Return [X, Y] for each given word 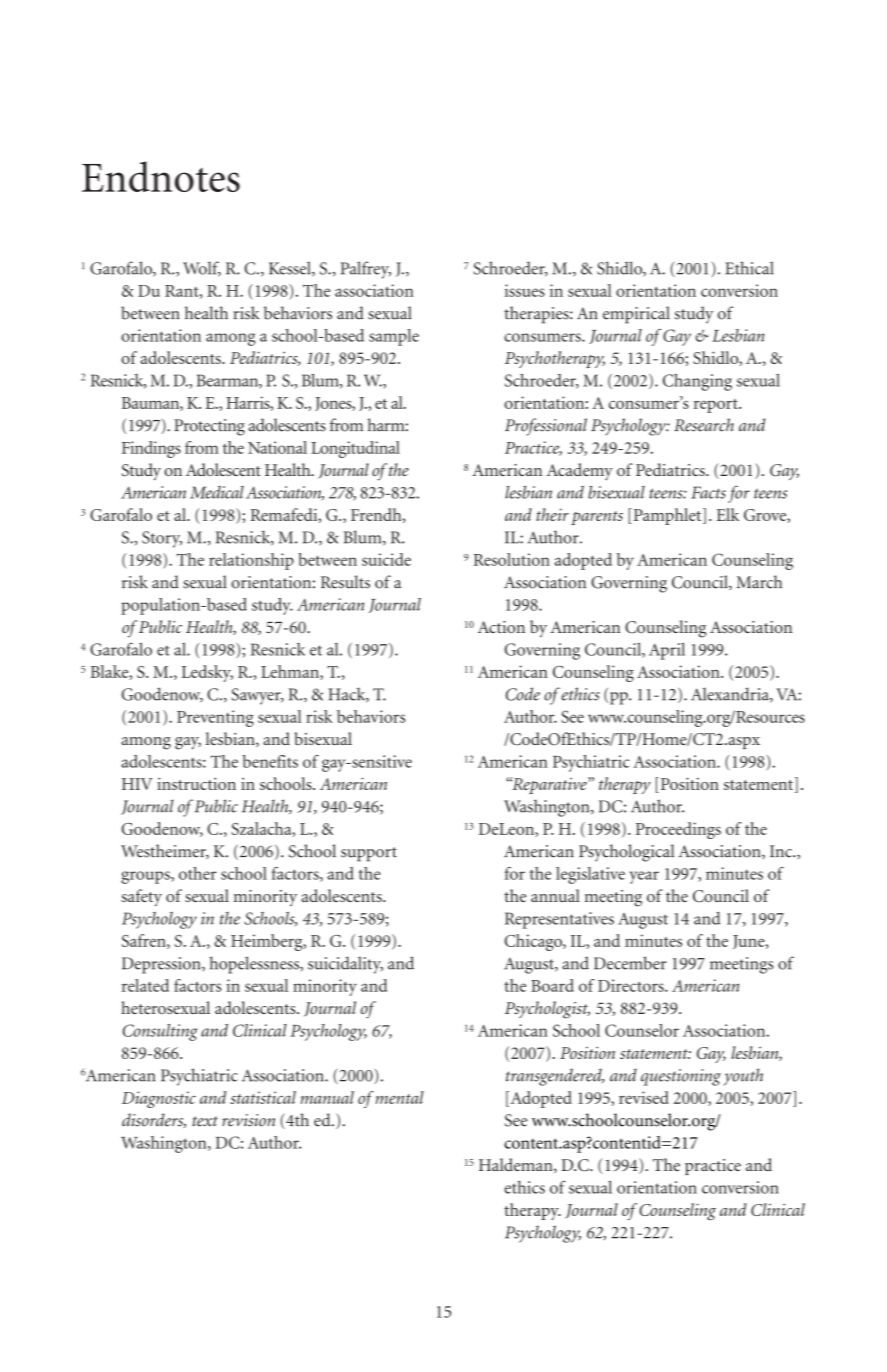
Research [704, 425]
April [667, 651]
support [369, 854]
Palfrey [365, 270]
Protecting [209, 427]
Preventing [215, 718]
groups [146, 877]
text [205, 1121]
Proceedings [678, 830]
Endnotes [161, 176]
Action [501, 627]
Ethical [749, 268]
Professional [546, 427]
